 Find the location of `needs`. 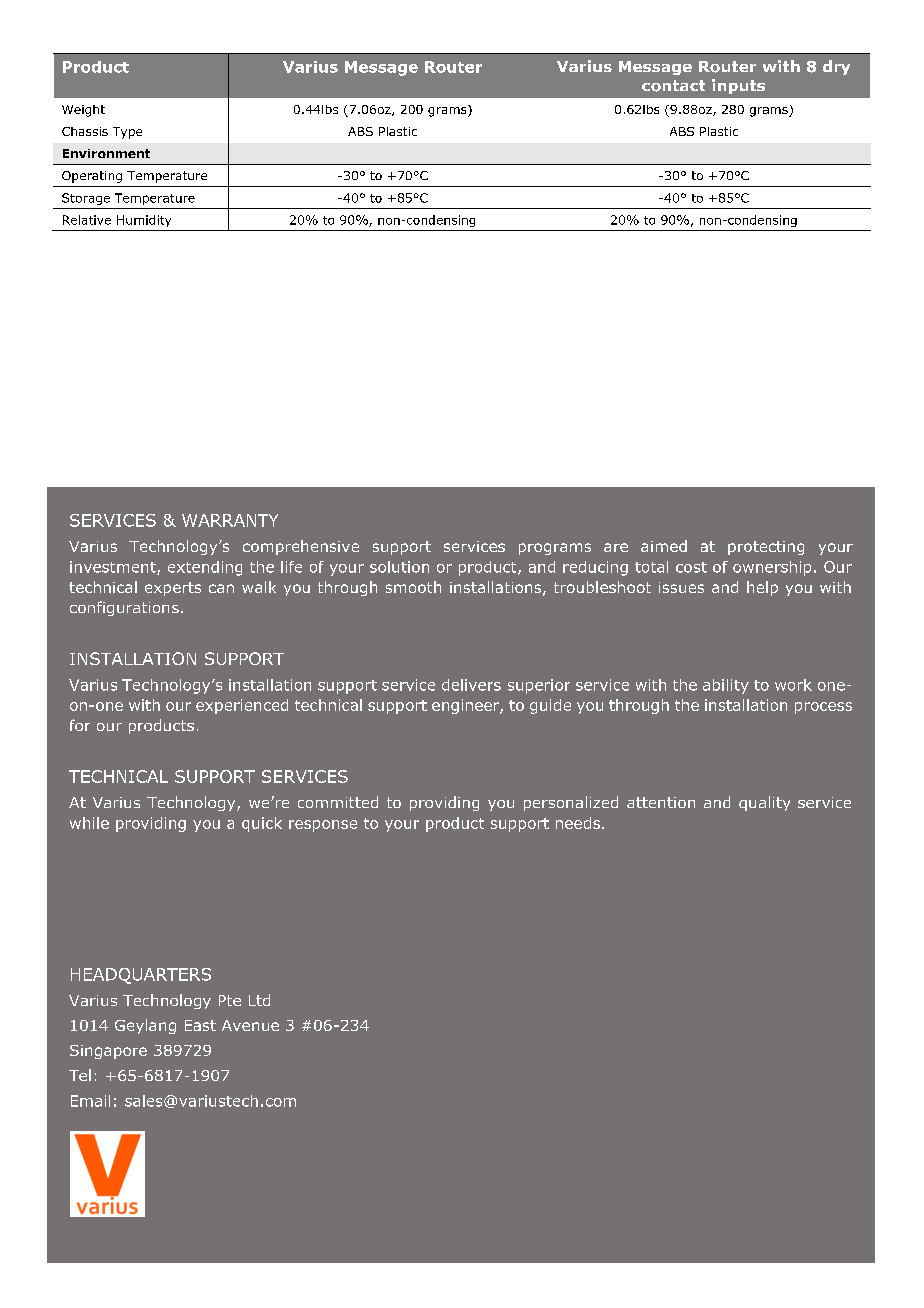

needs is located at coordinates (578, 823).
